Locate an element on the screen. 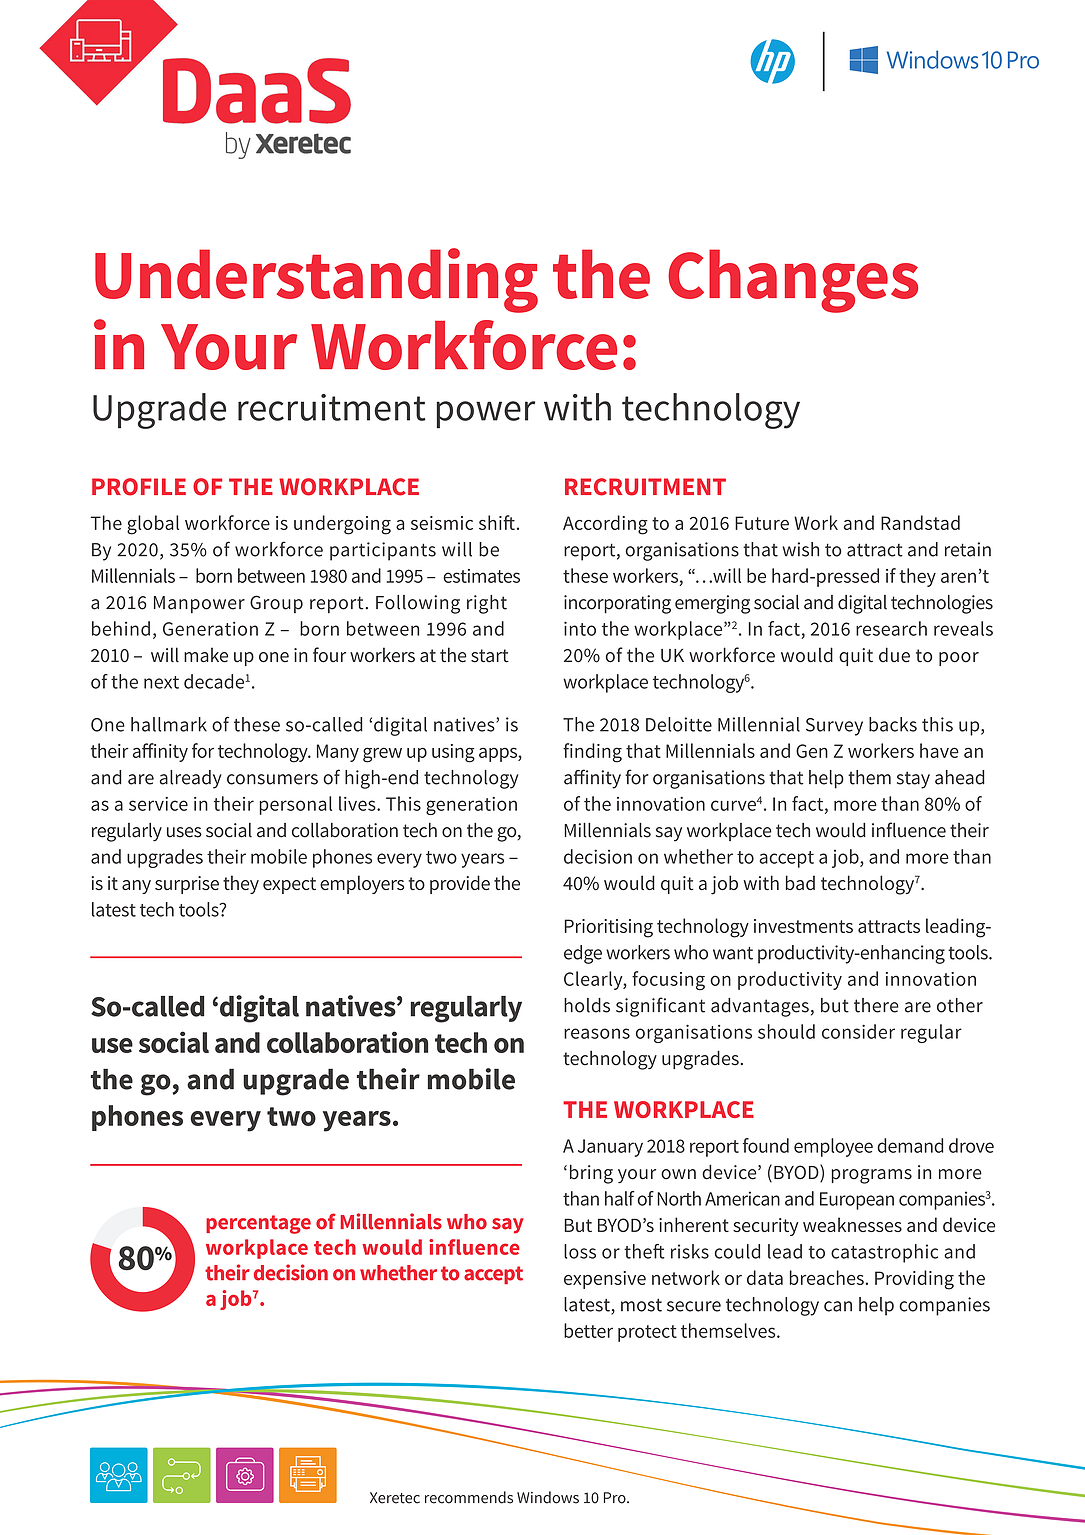 The image size is (1085, 1535). research is located at coordinates (891, 628).
